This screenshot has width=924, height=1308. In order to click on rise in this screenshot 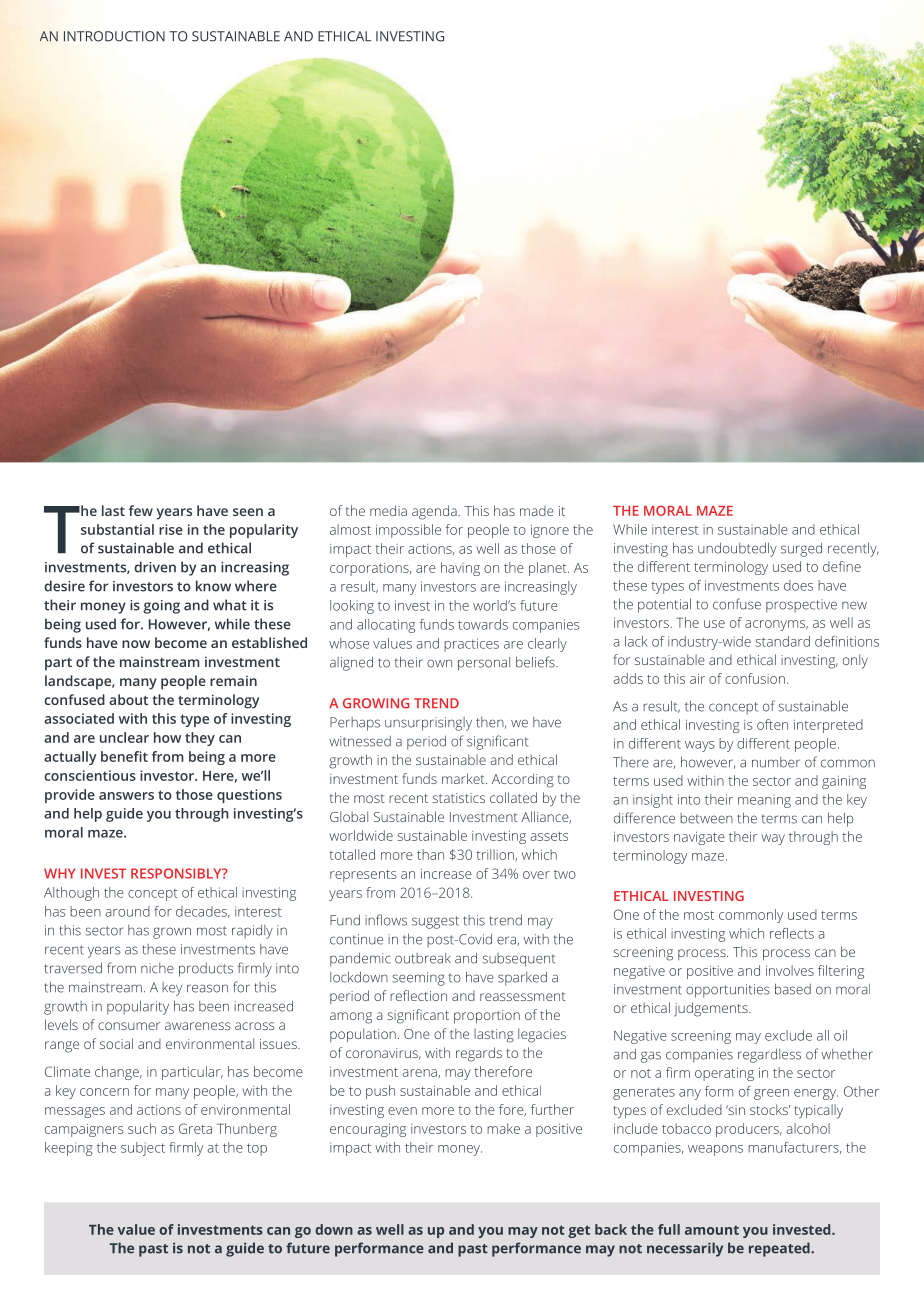, I will do `click(171, 529)`.
